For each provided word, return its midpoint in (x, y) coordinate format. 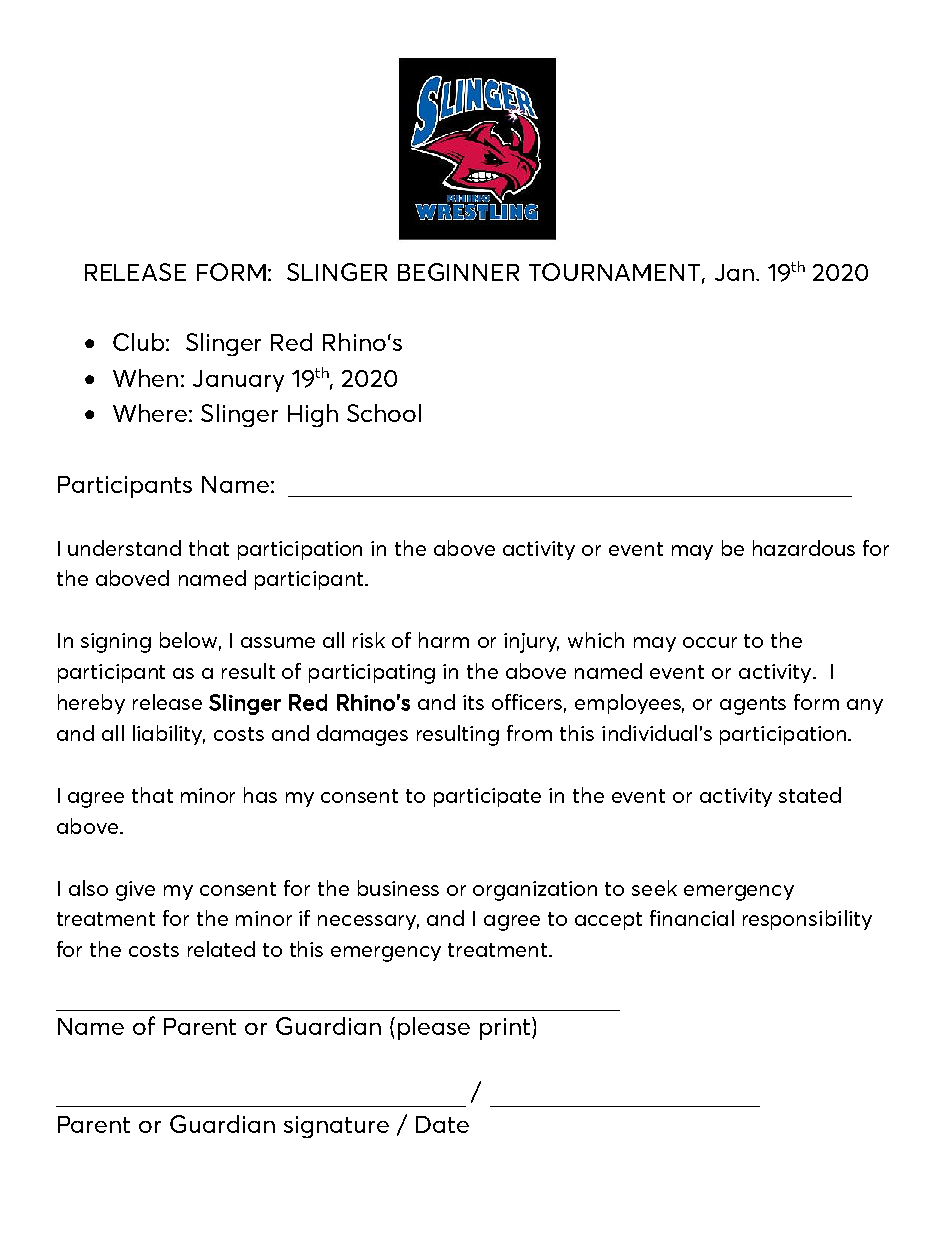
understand (124, 548)
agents (753, 705)
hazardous (804, 548)
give (135, 891)
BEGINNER (458, 272)
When (145, 378)
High (313, 415)
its (473, 702)
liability (169, 735)
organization (535, 891)
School (384, 413)
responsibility (807, 920)
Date (442, 1124)
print (506, 1028)
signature (336, 1127)
